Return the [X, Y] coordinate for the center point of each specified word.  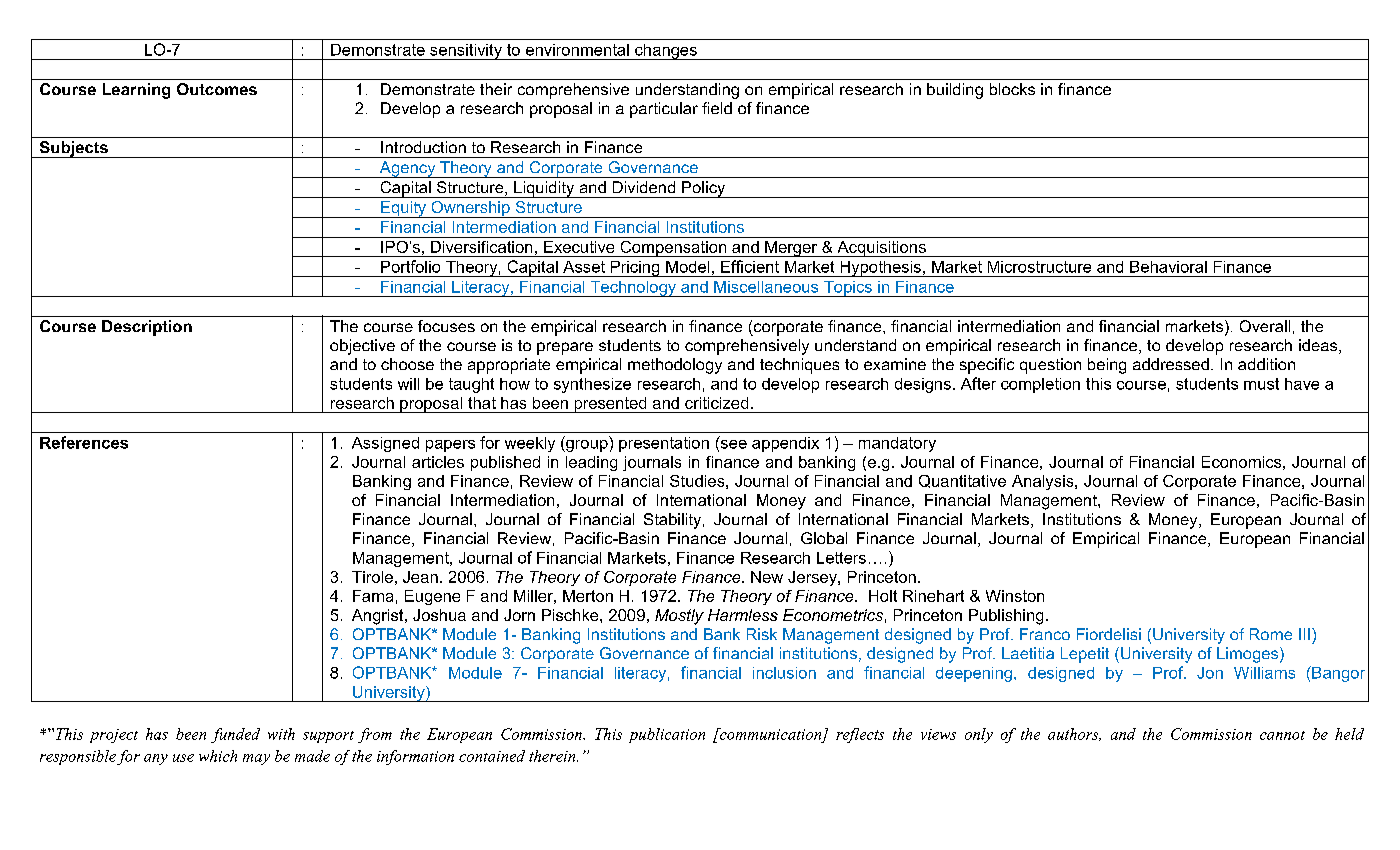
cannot [1282, 735]
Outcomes [217, 89]
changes [666, 52]
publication [667, 735]
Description [147, 328]
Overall [1265, 326]
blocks [1012, 89]
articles [438, 462]
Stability [674, 521]
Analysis [1044, 482]
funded [235, 735]
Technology [633, 289]
